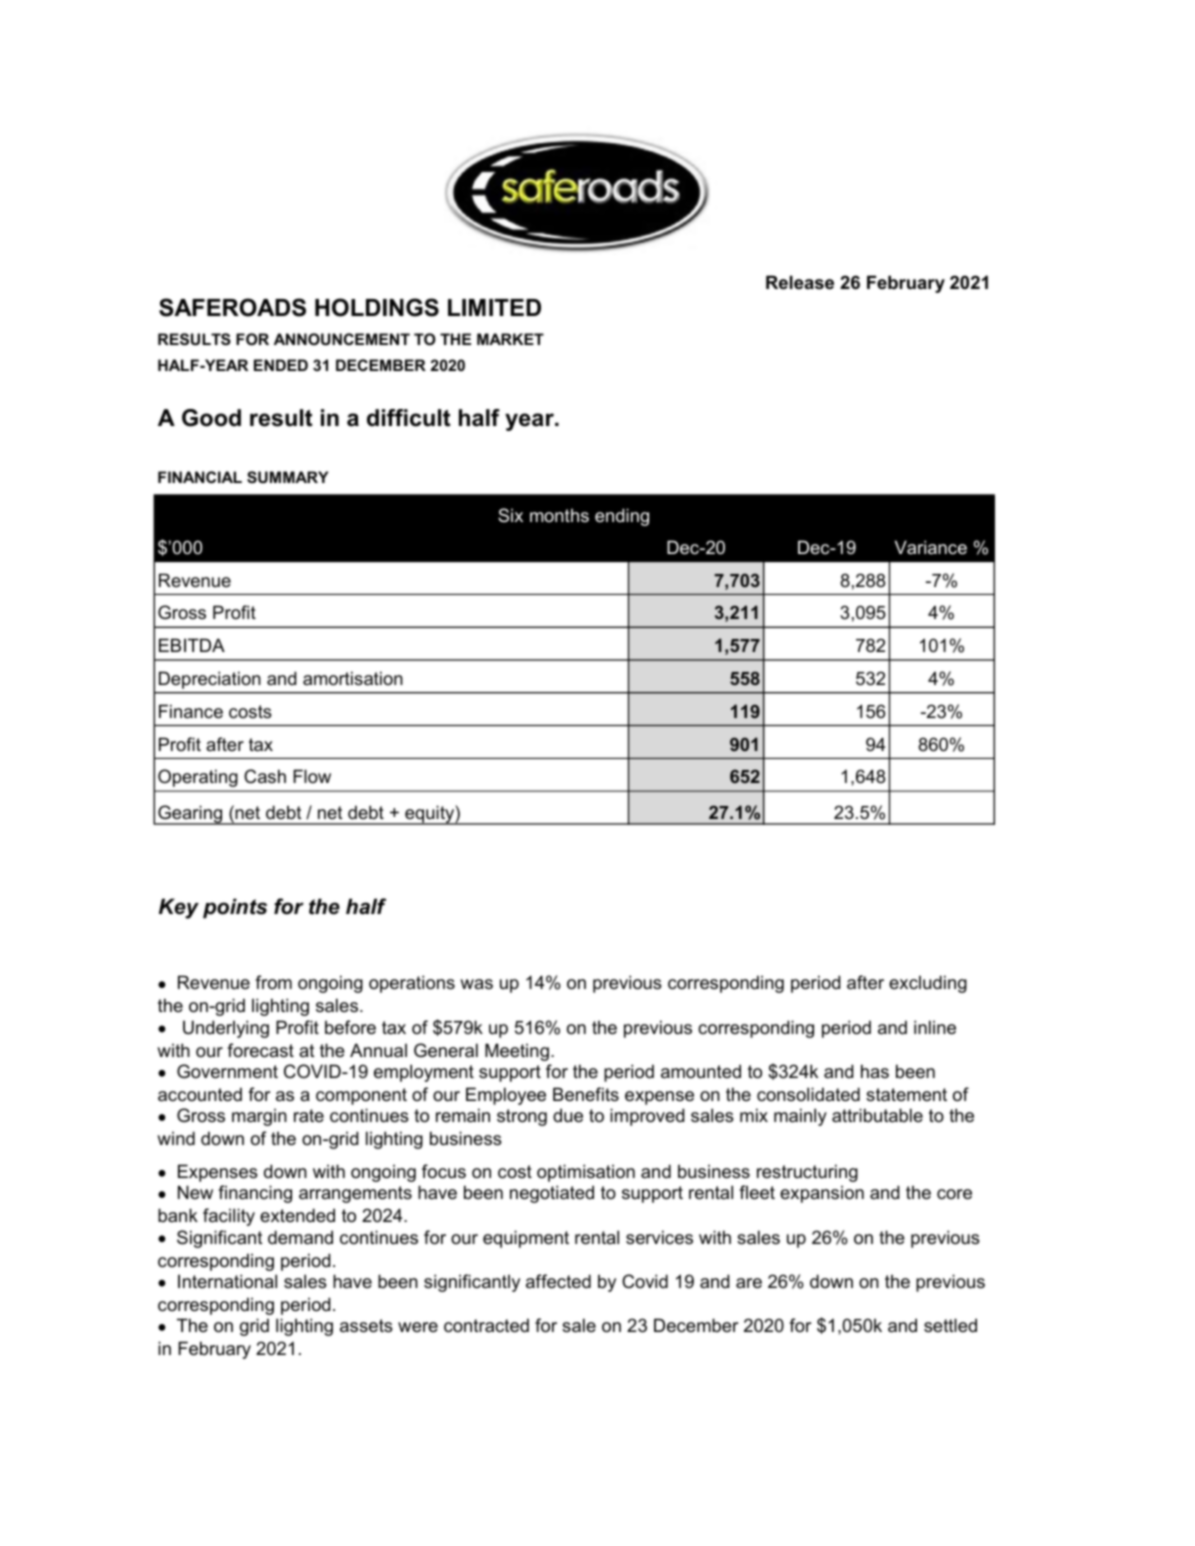 This image has width=1195, height=1546. Describe the element at coordinates (265, 776) in the image. I see `Cash` at that location.
